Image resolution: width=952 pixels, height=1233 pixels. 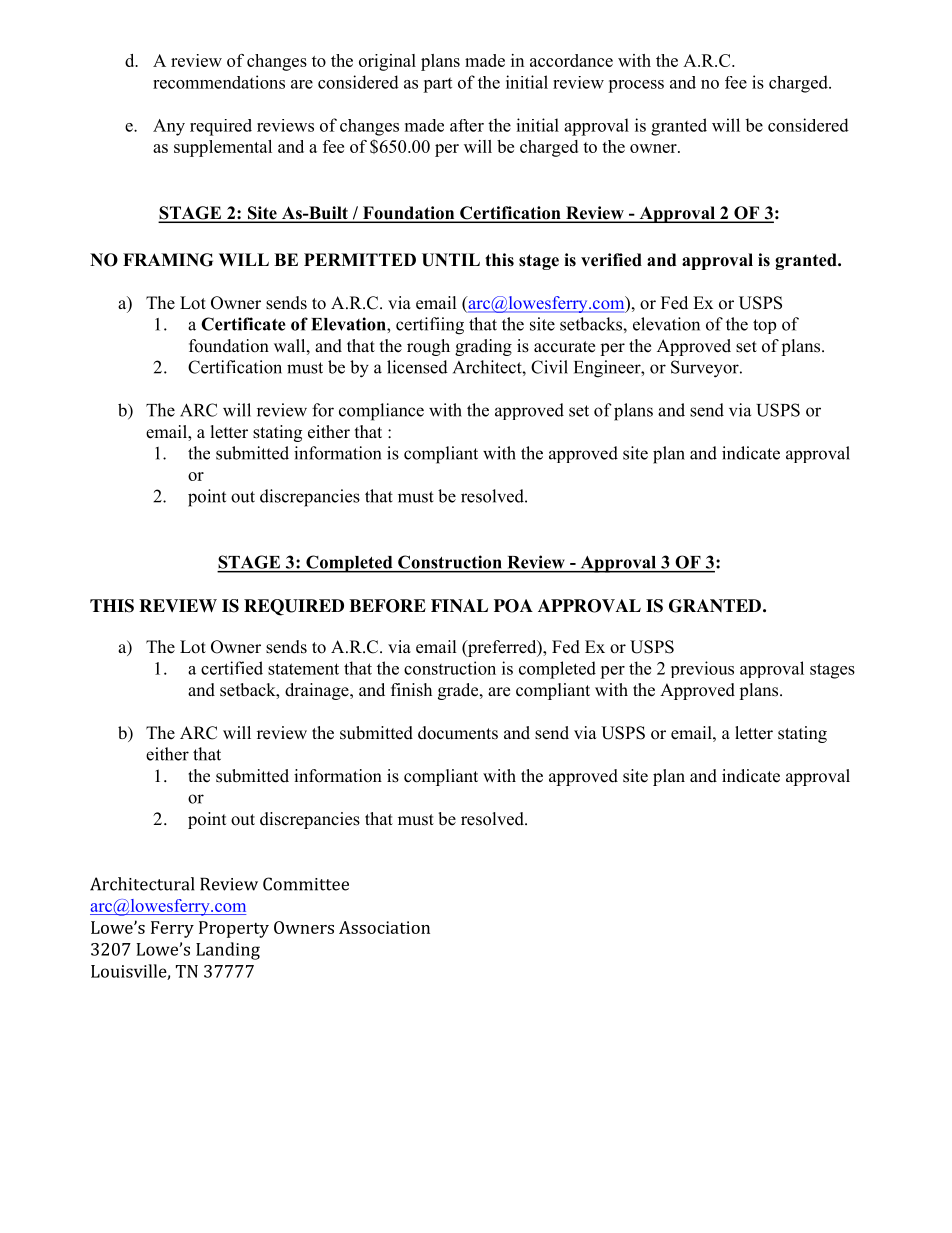 I want to click on UNTIL, so click(x=451, y=260).
